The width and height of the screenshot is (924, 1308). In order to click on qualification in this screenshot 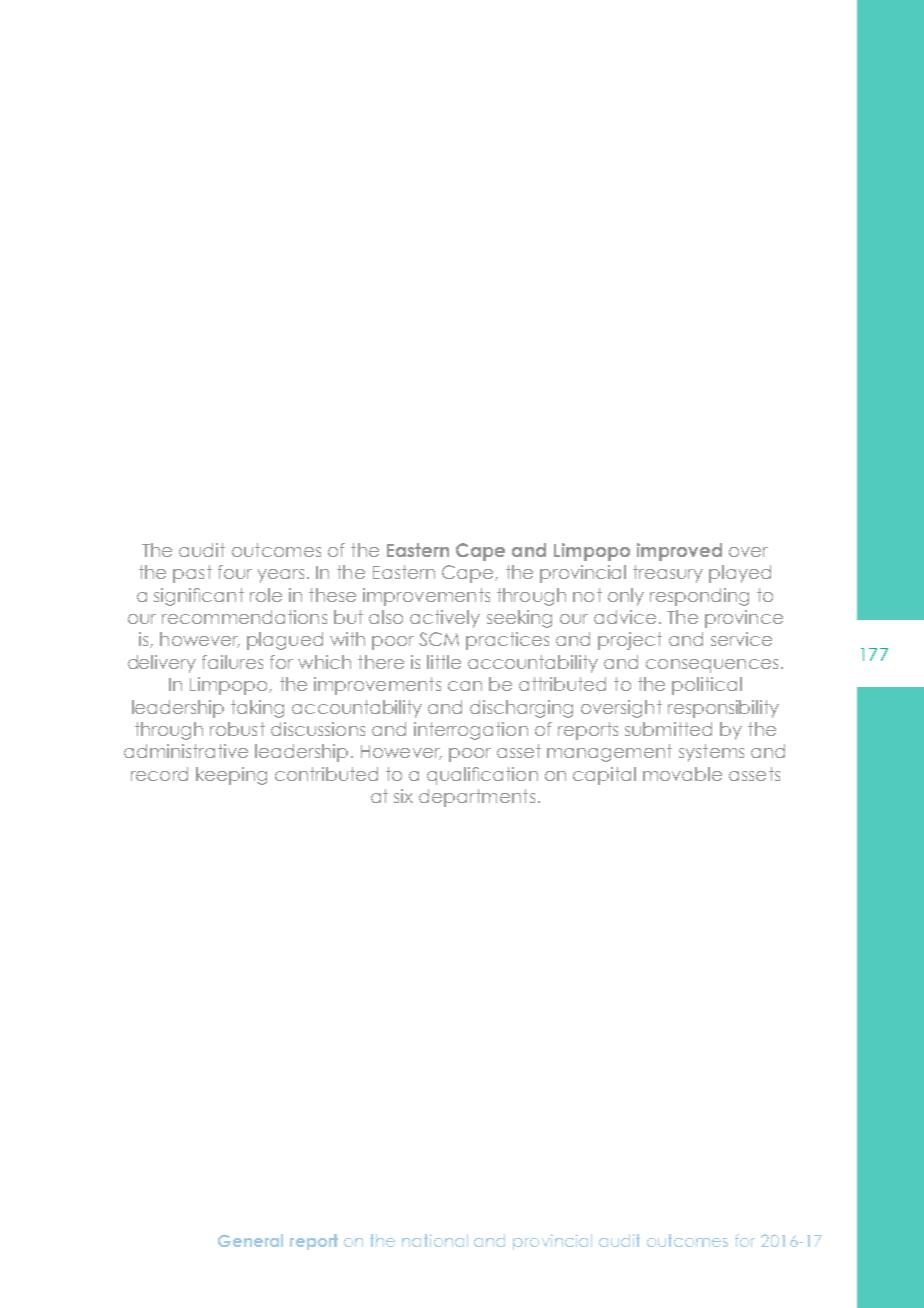, I will do `click(482, 776)`.
